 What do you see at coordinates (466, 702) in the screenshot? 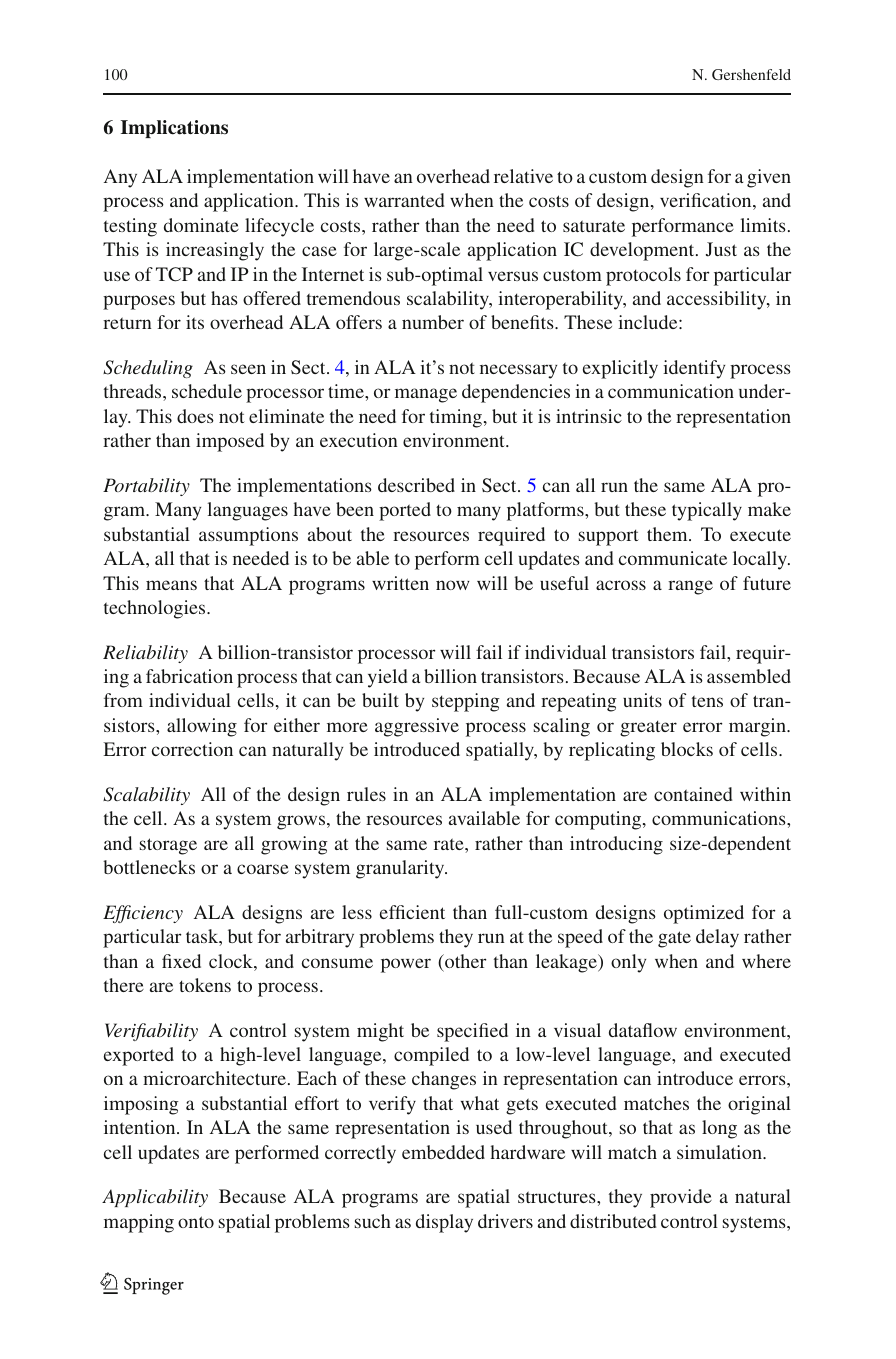
I see `stepping` at bounding box center [466, 702].
